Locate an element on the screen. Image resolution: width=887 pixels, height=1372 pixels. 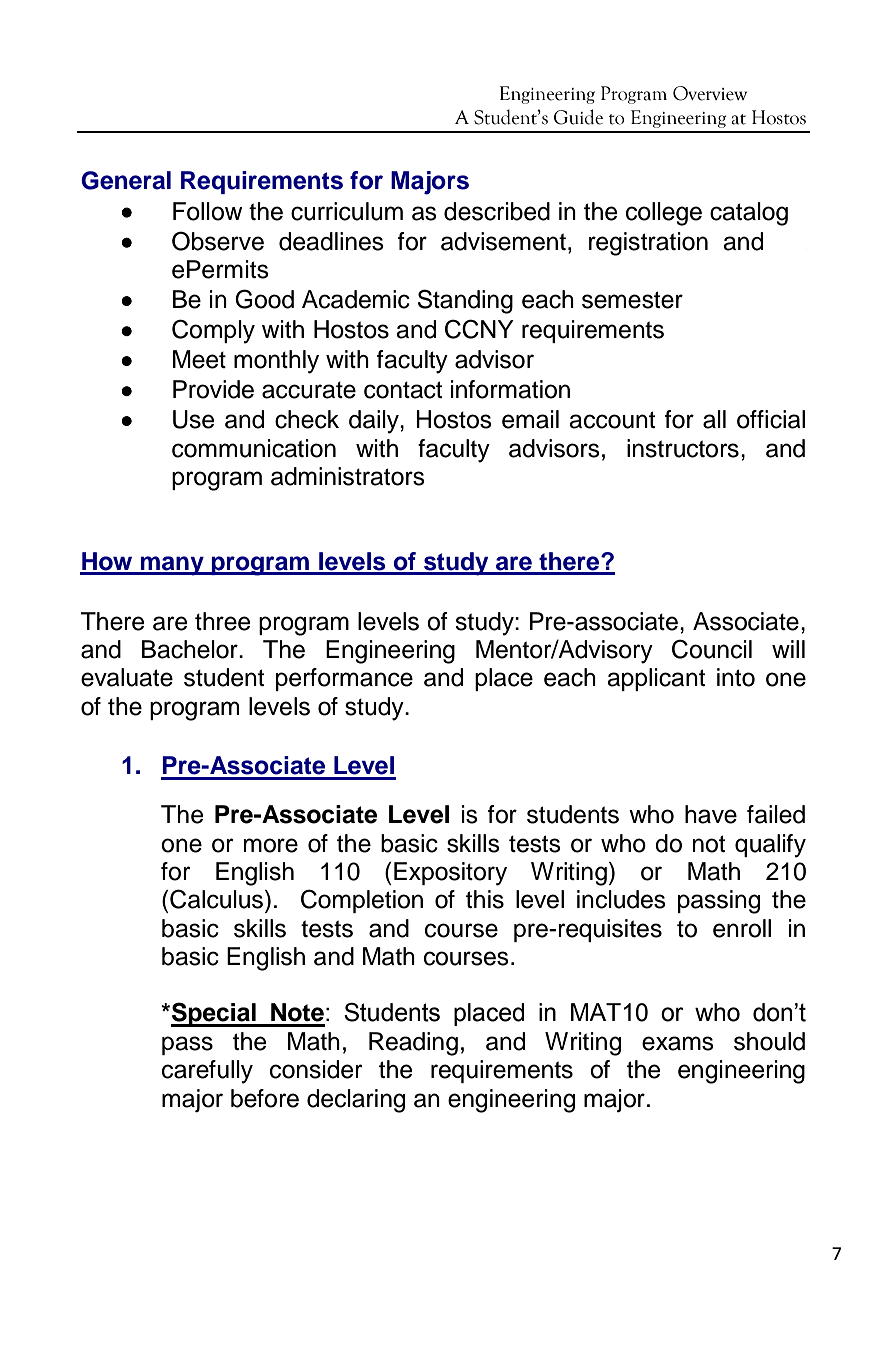
three is located at coordinates (223, 621).
